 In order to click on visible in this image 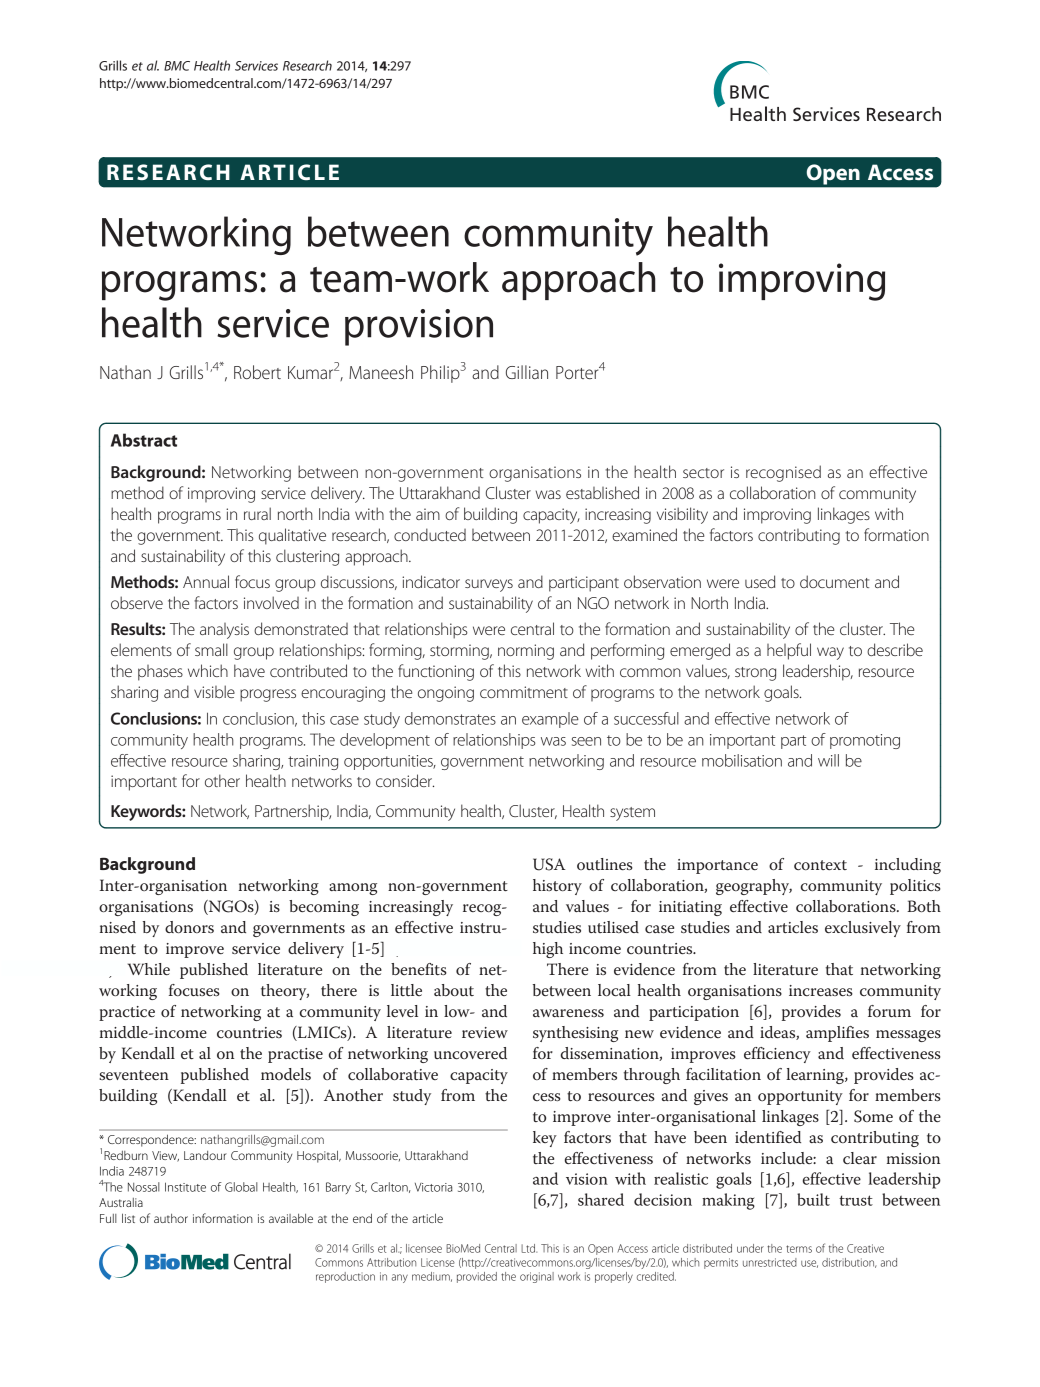, I will do `click(214, 691)`.
